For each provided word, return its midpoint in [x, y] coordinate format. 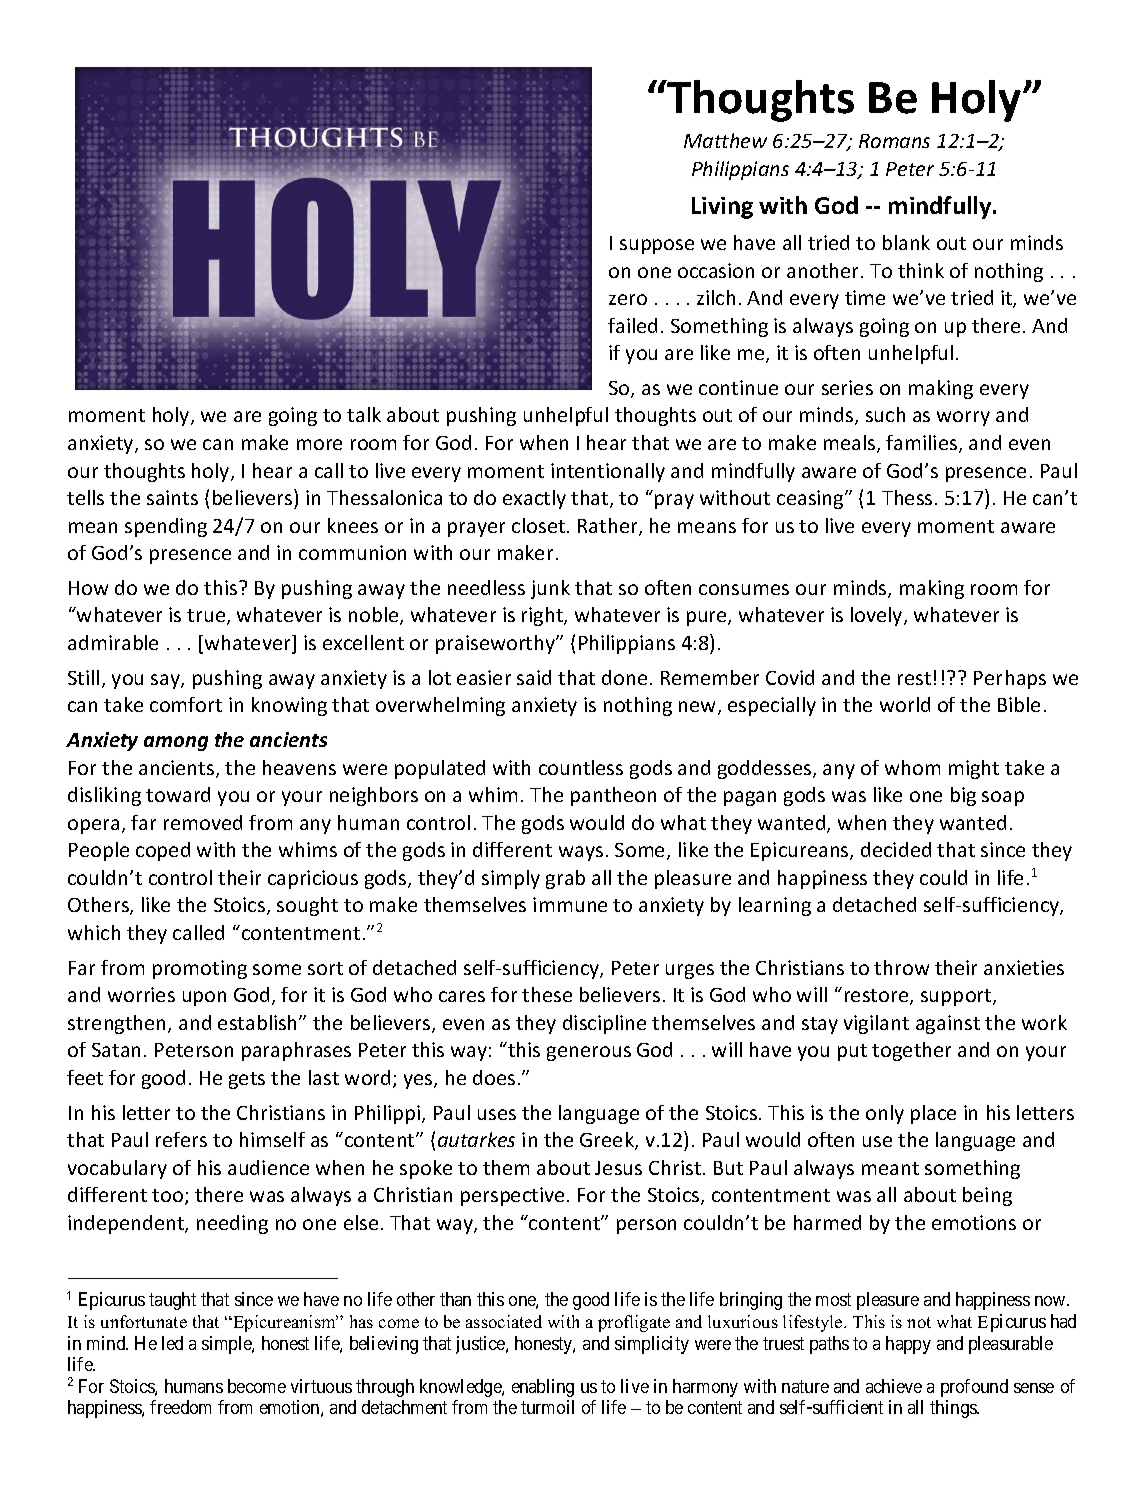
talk [364, 414]
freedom [180, 1407]
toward [178, 794]
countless [581, 767]
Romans [894, 141]
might [974, 769]
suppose [657, 246]
